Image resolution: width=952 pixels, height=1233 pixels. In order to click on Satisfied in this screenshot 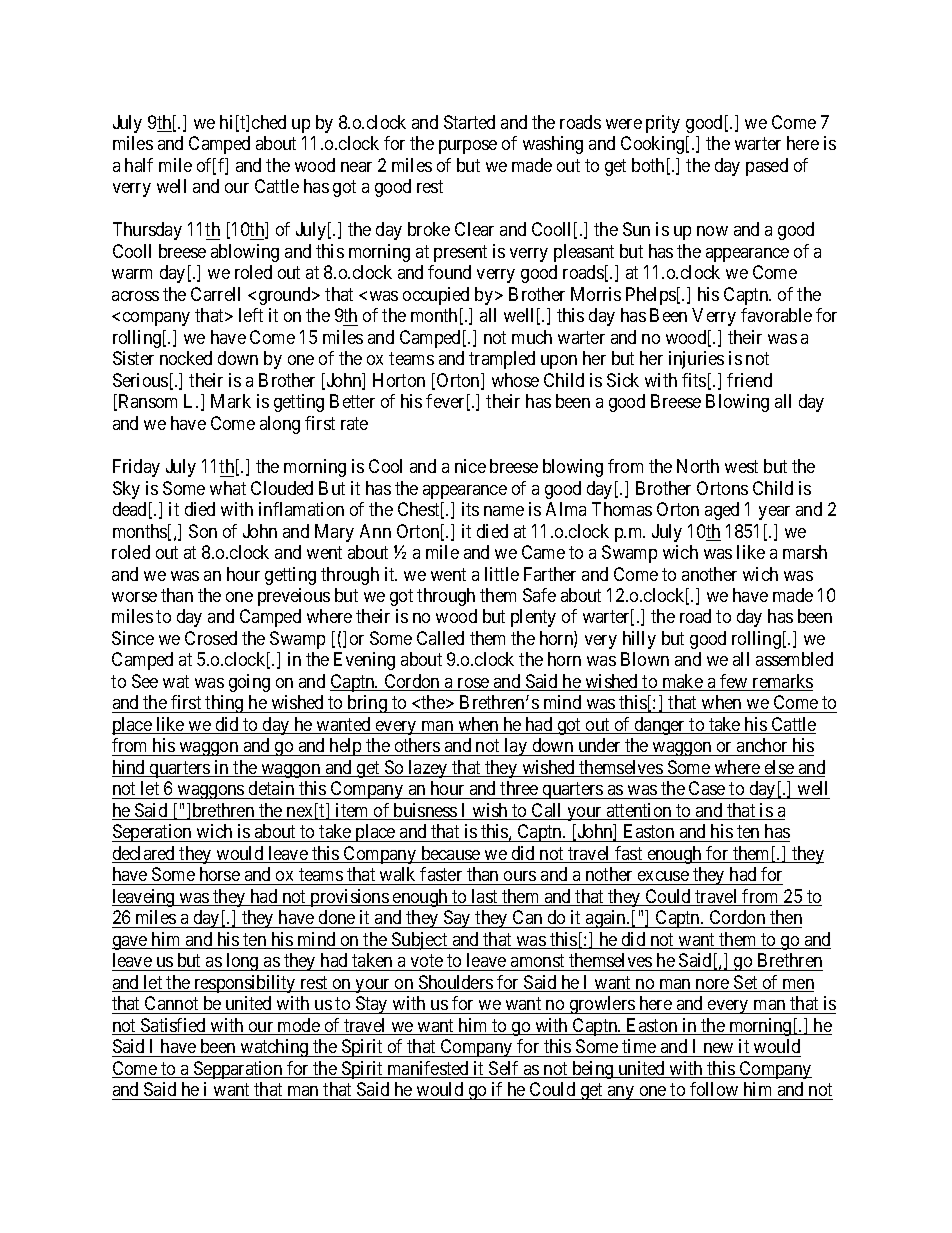, I will do `click(173, 1026)`.
